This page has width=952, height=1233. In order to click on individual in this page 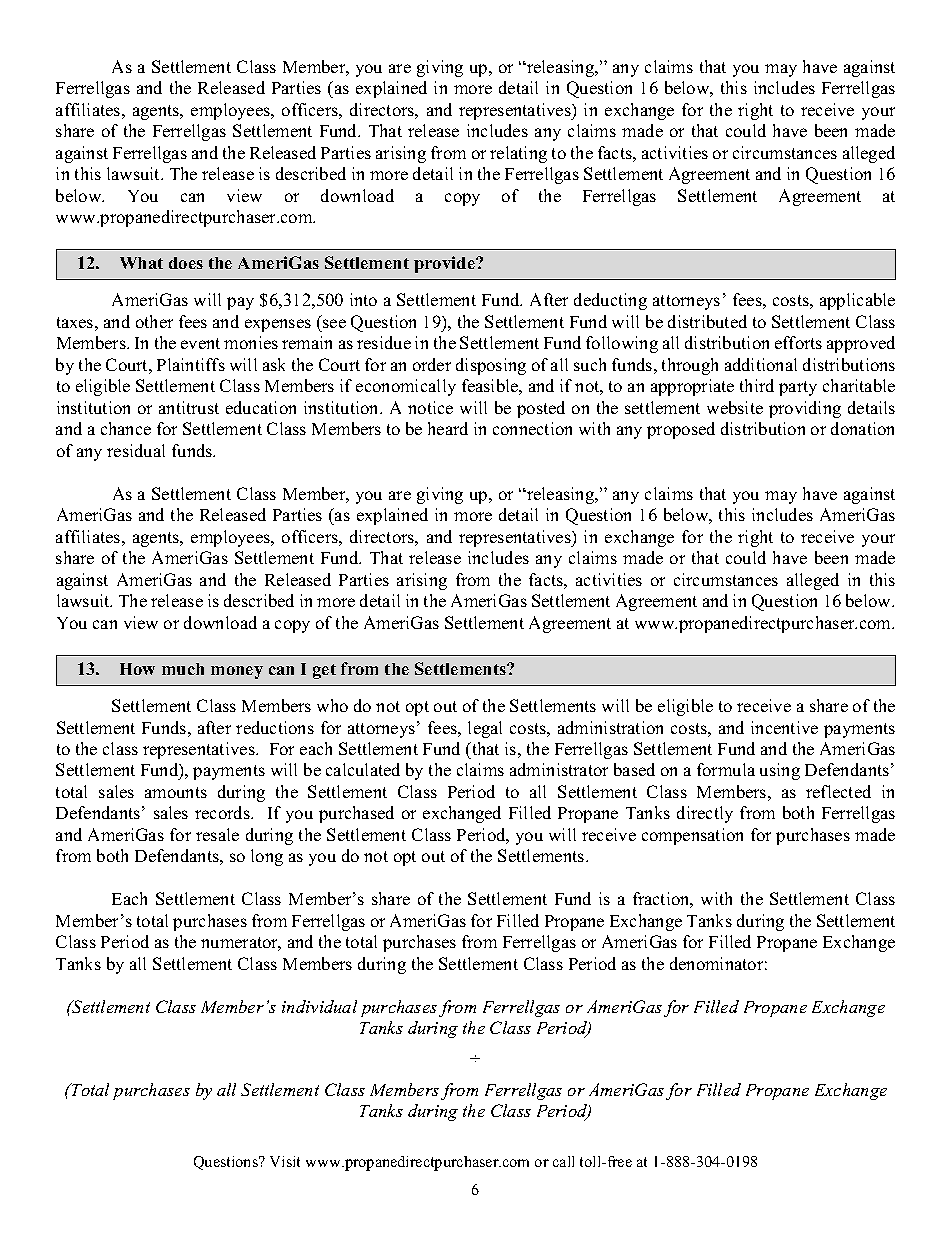, I will do `click(319, 1006)`.
